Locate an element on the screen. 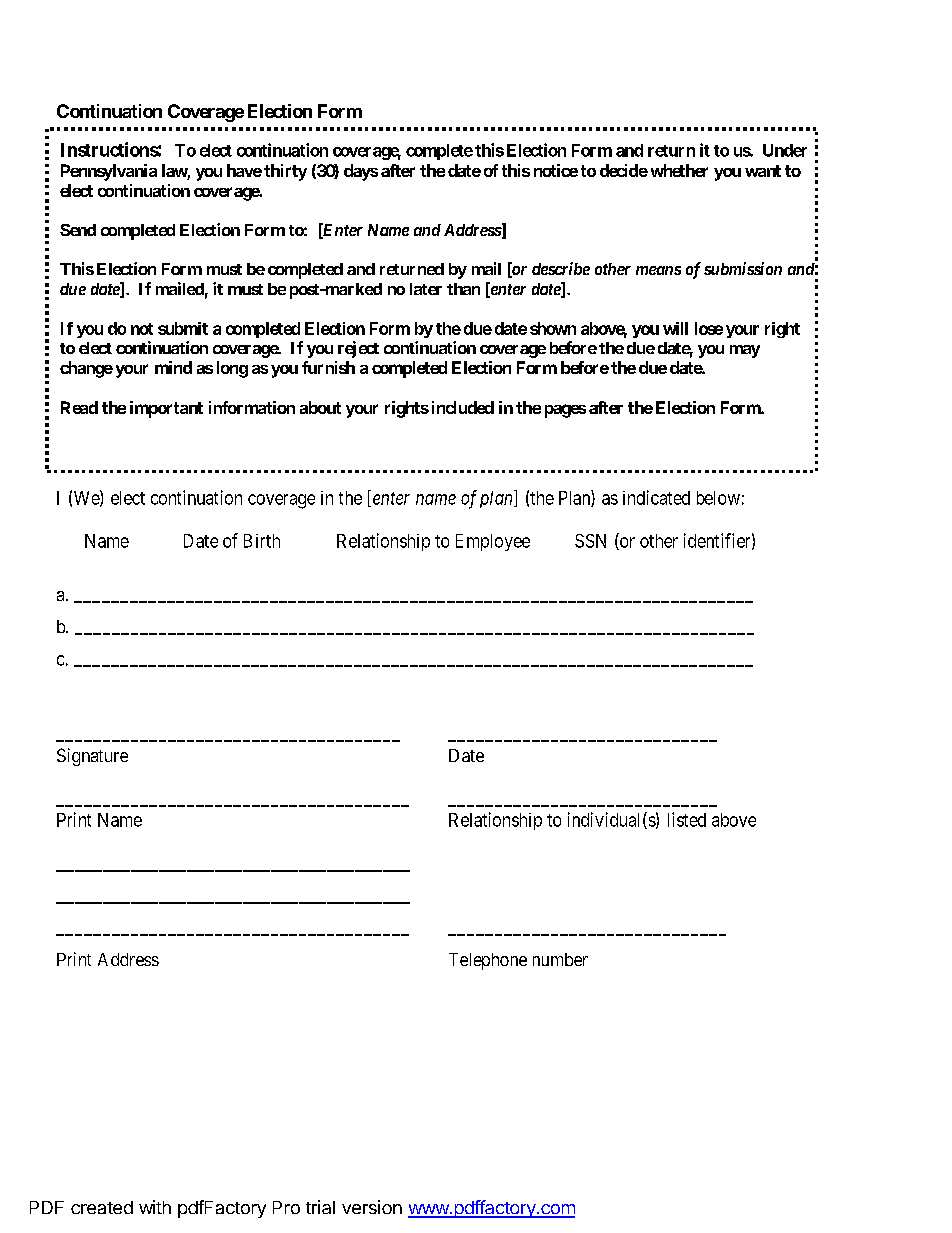  version is located at coordinates (372, 1207).
